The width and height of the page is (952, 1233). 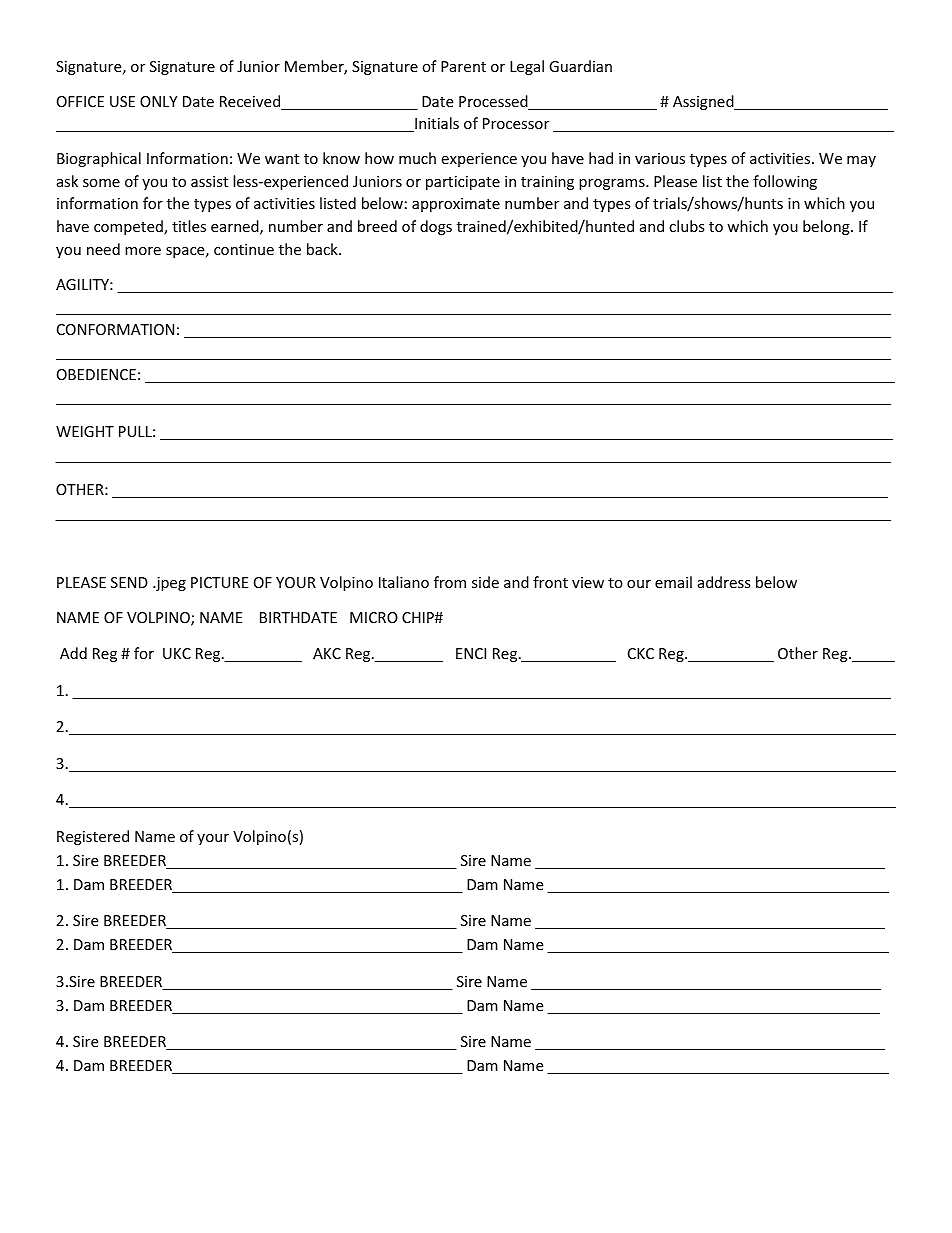 What do you see at coordinates (861, 161) in the page?
I see `may` at bounding box center [861, 161].
